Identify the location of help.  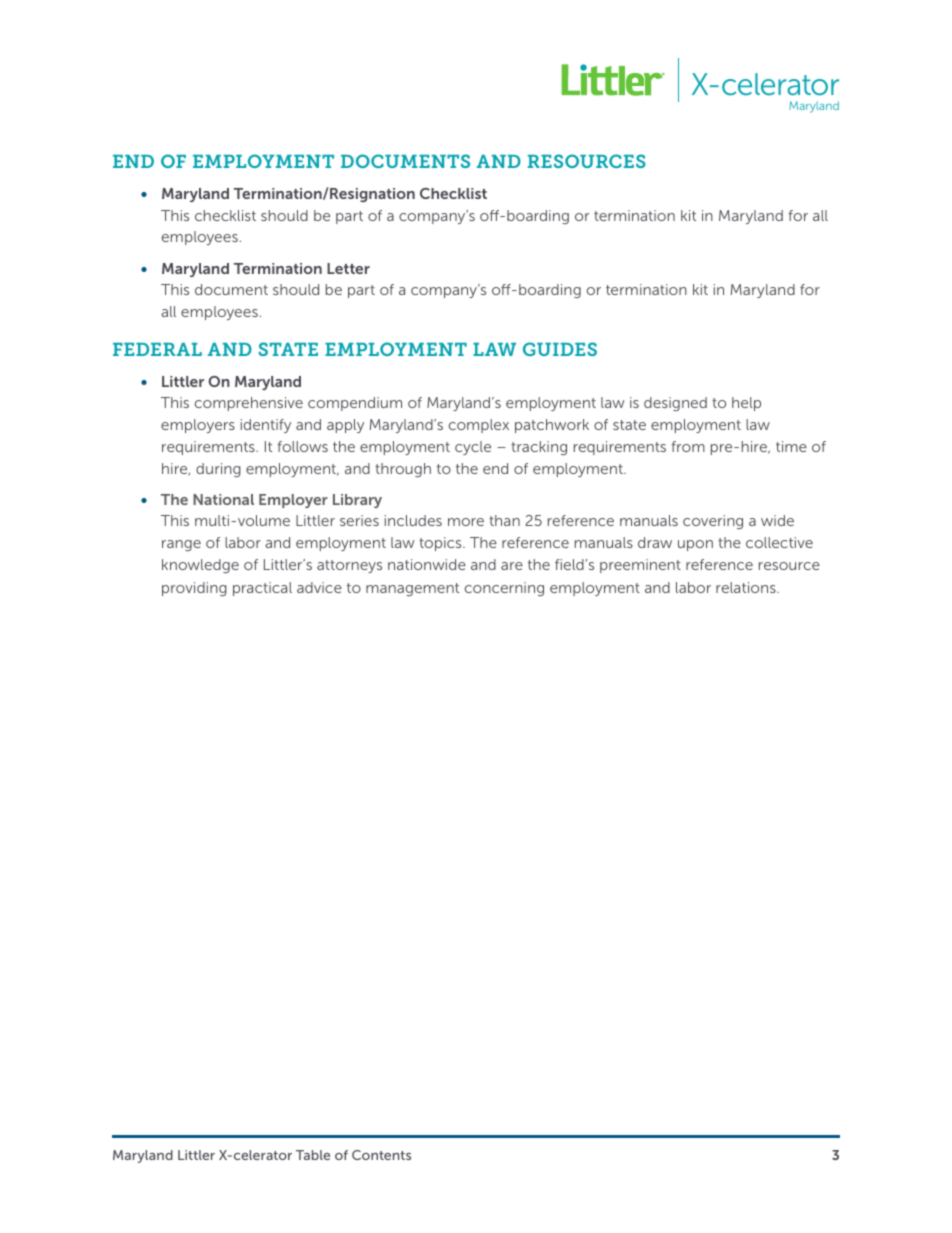
(746, 404).
